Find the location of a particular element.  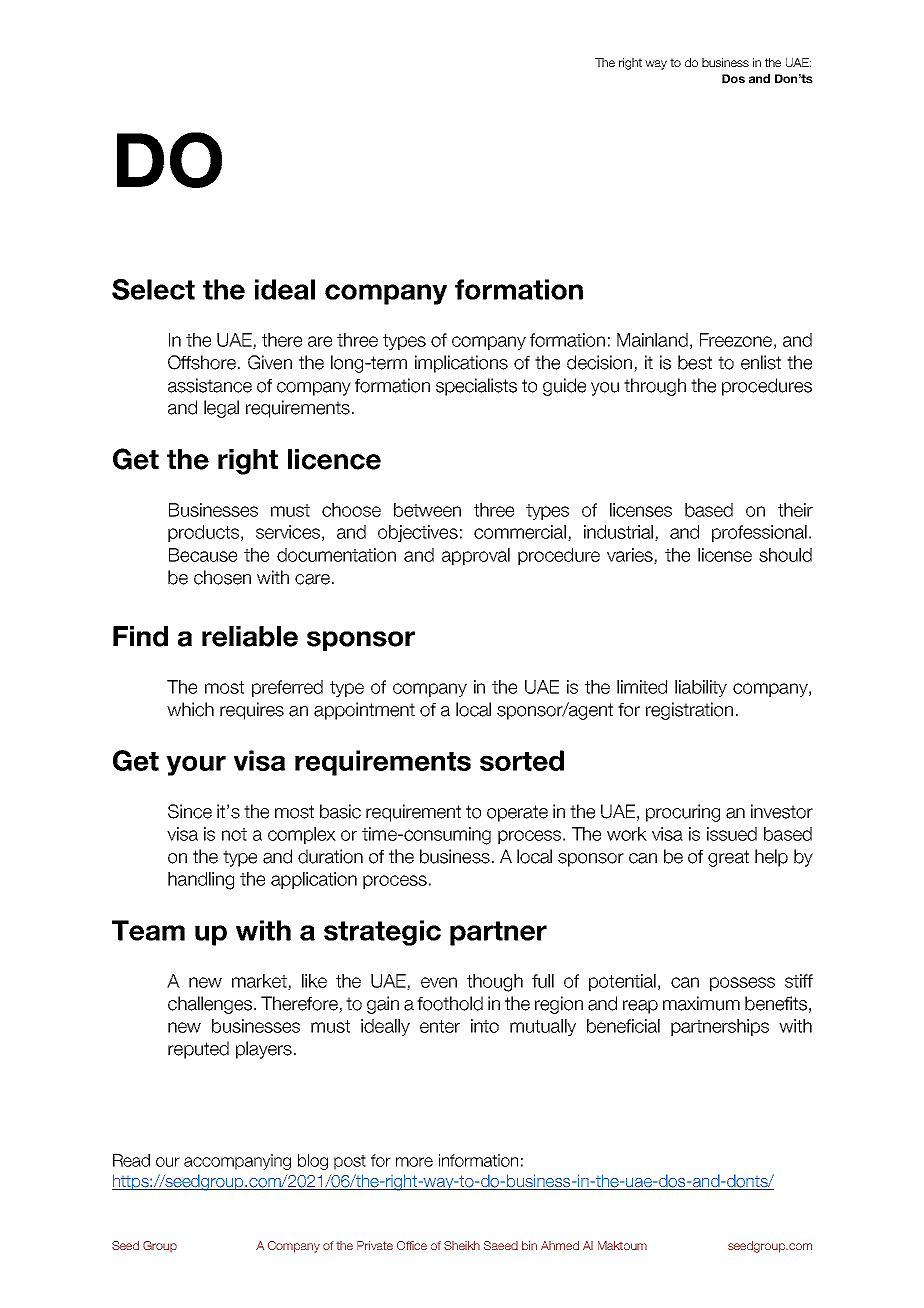

your is located at coordinates (196, 766).
